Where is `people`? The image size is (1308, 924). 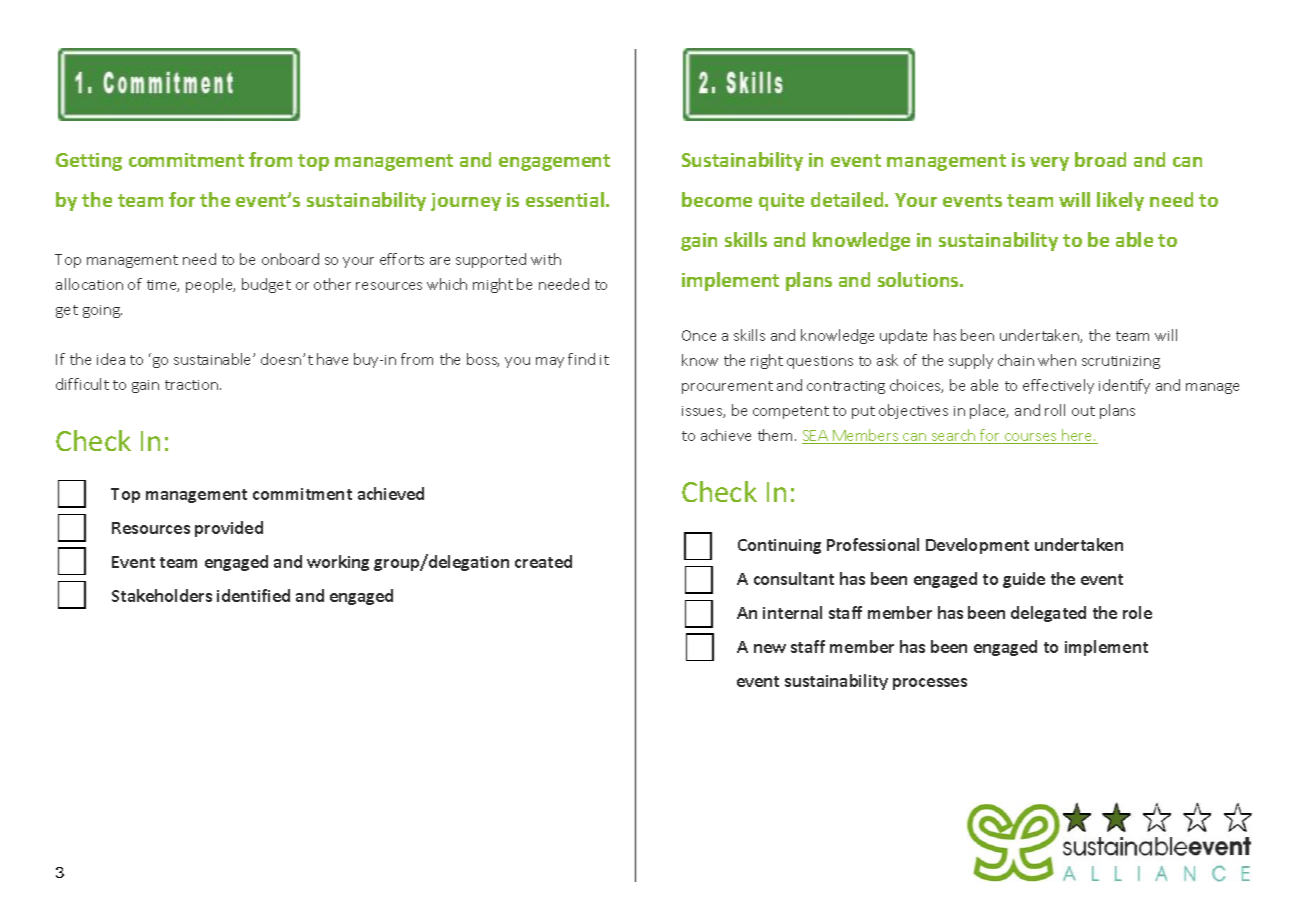
people is located at coordinates (210, 285).
